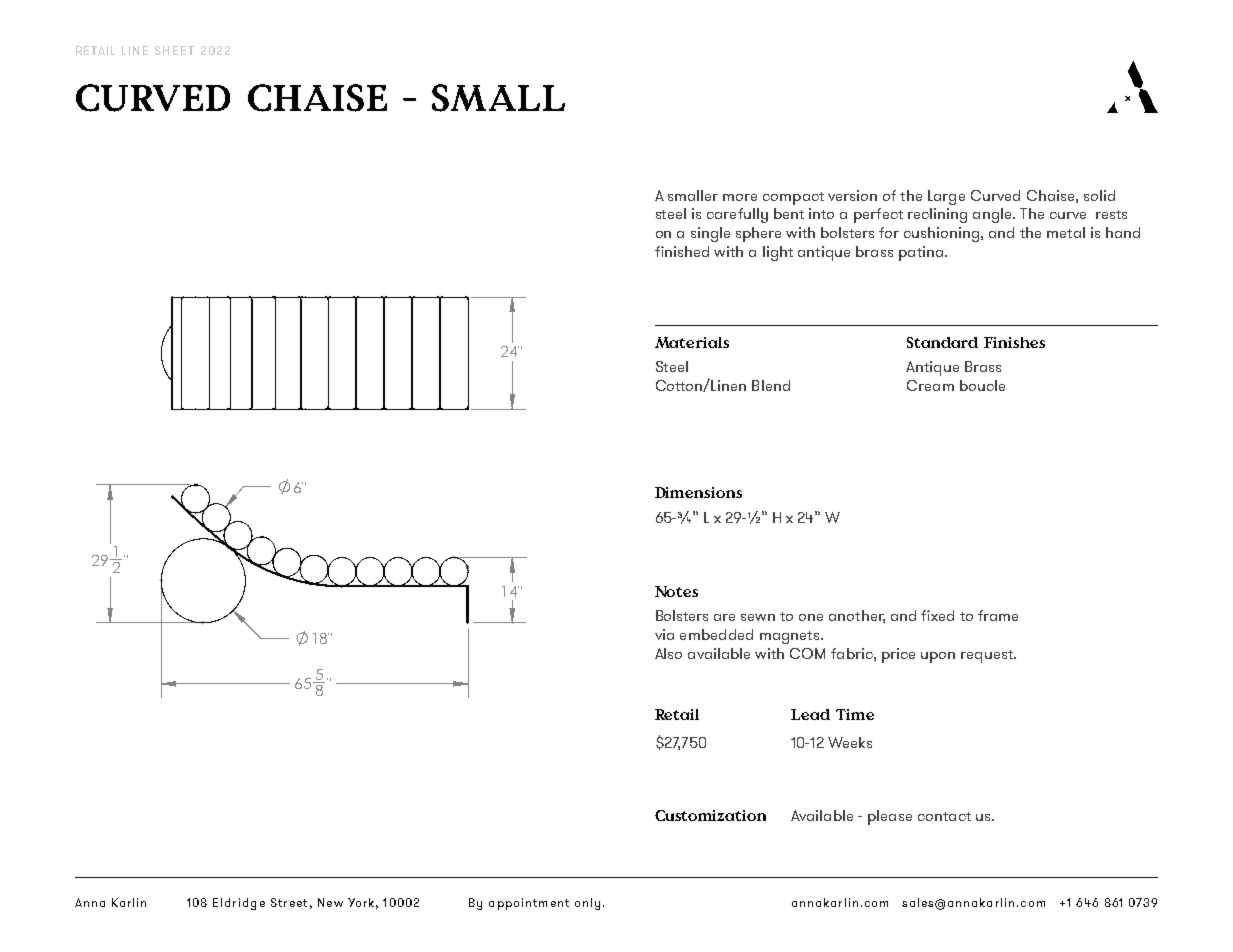 This document has height=952, width=1233. I want to click on Large, so click(946, 197).
